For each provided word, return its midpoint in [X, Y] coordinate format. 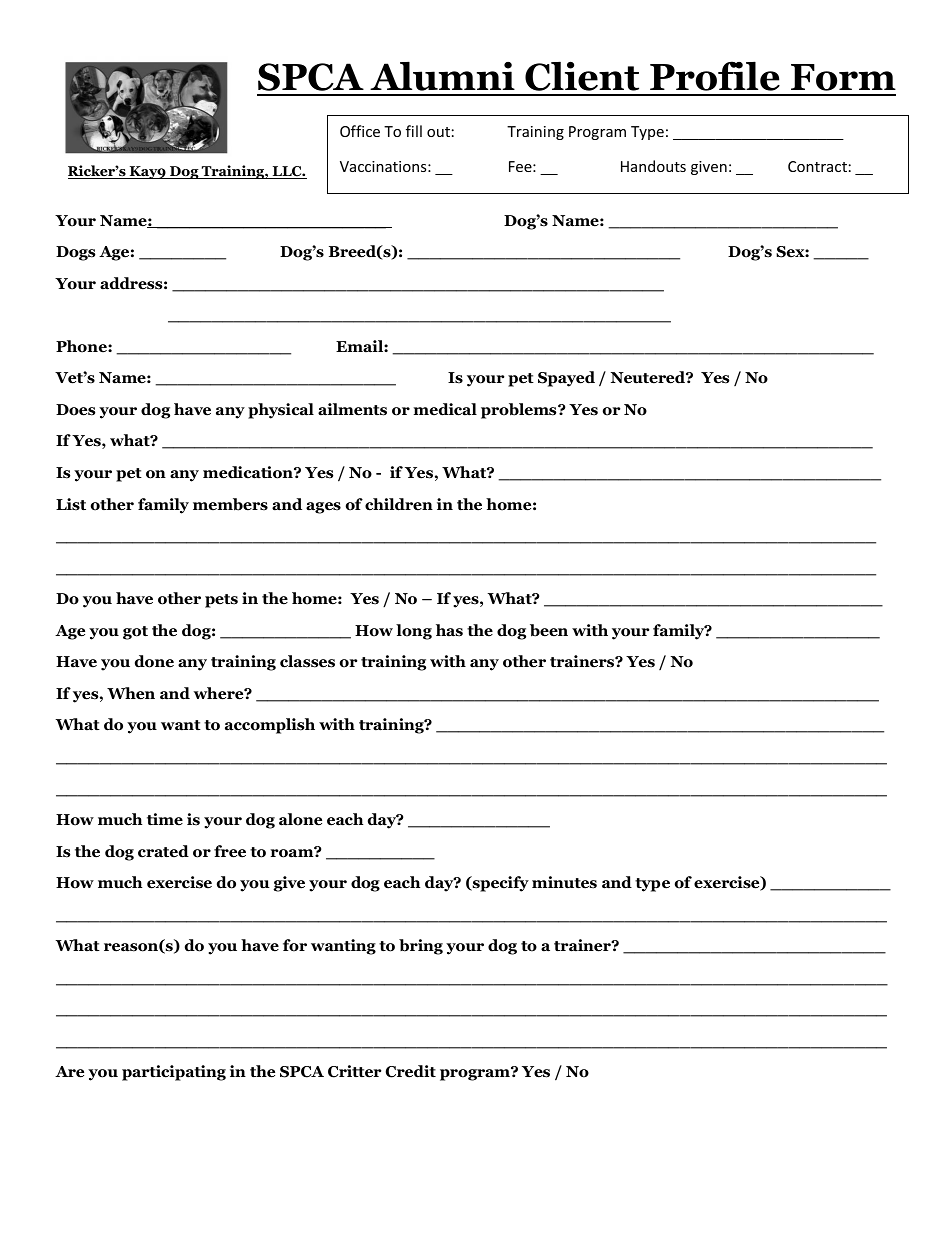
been [549, 630]
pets [221, 601]
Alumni [442, 76]
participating [174, 1073]
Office [360, 131]
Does [75, 410]
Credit [411, 1071]
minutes [564, 882]
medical [445, 409]
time [165, 819]
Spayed [566, 379]
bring [421, 947]
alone [300, 819]
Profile [715, 76]
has [449, 630]
